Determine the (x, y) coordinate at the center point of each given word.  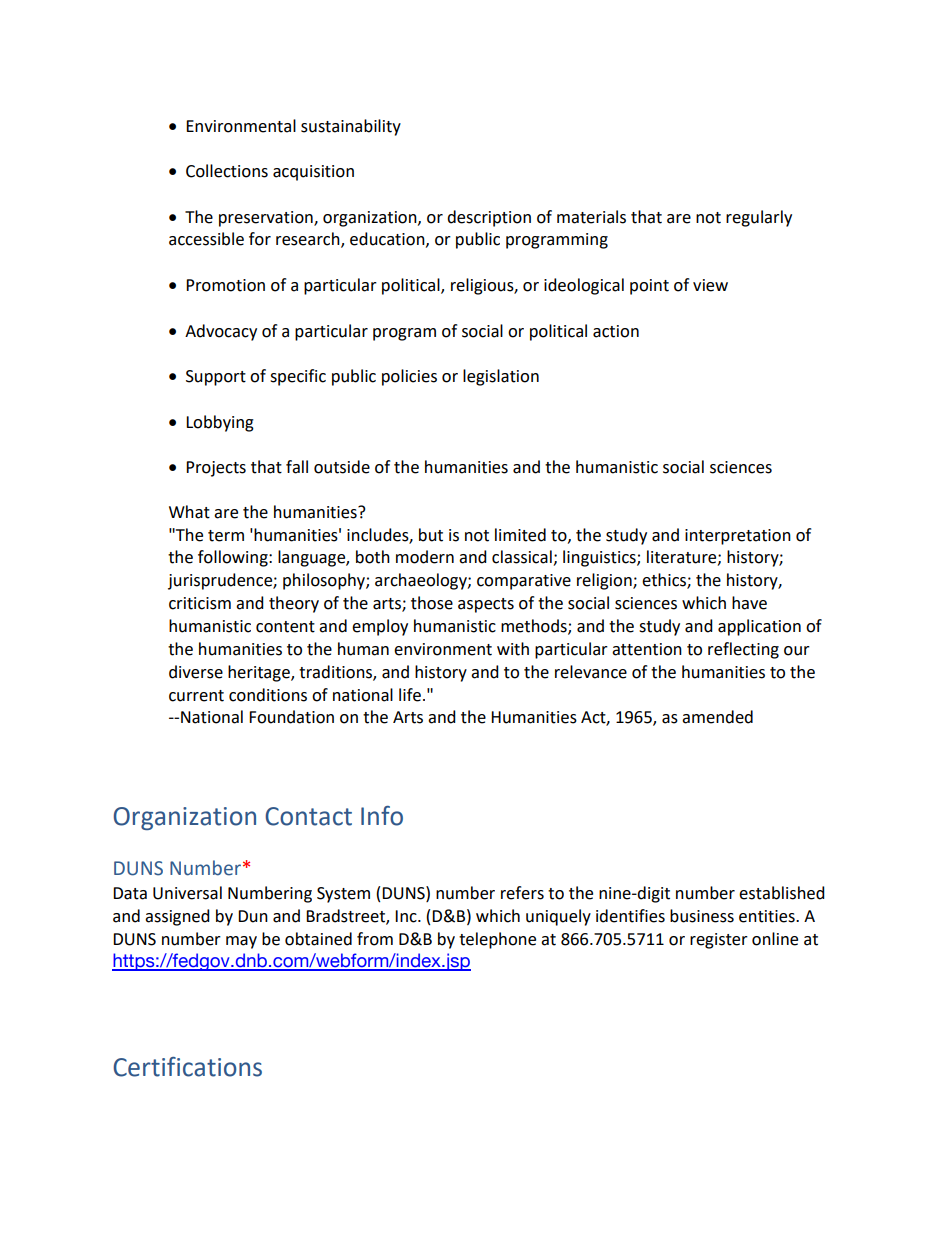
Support (216, 378)
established (782, 893)
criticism (200, 603)
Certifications (187, 1067)
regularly (759, 218)
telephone (497, 940)
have (749, 603)
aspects (486, 605)
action (616, 331)
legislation (501, 377)
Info (382, 816)
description (489, 218)
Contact (308, 816)
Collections (227, 171)
